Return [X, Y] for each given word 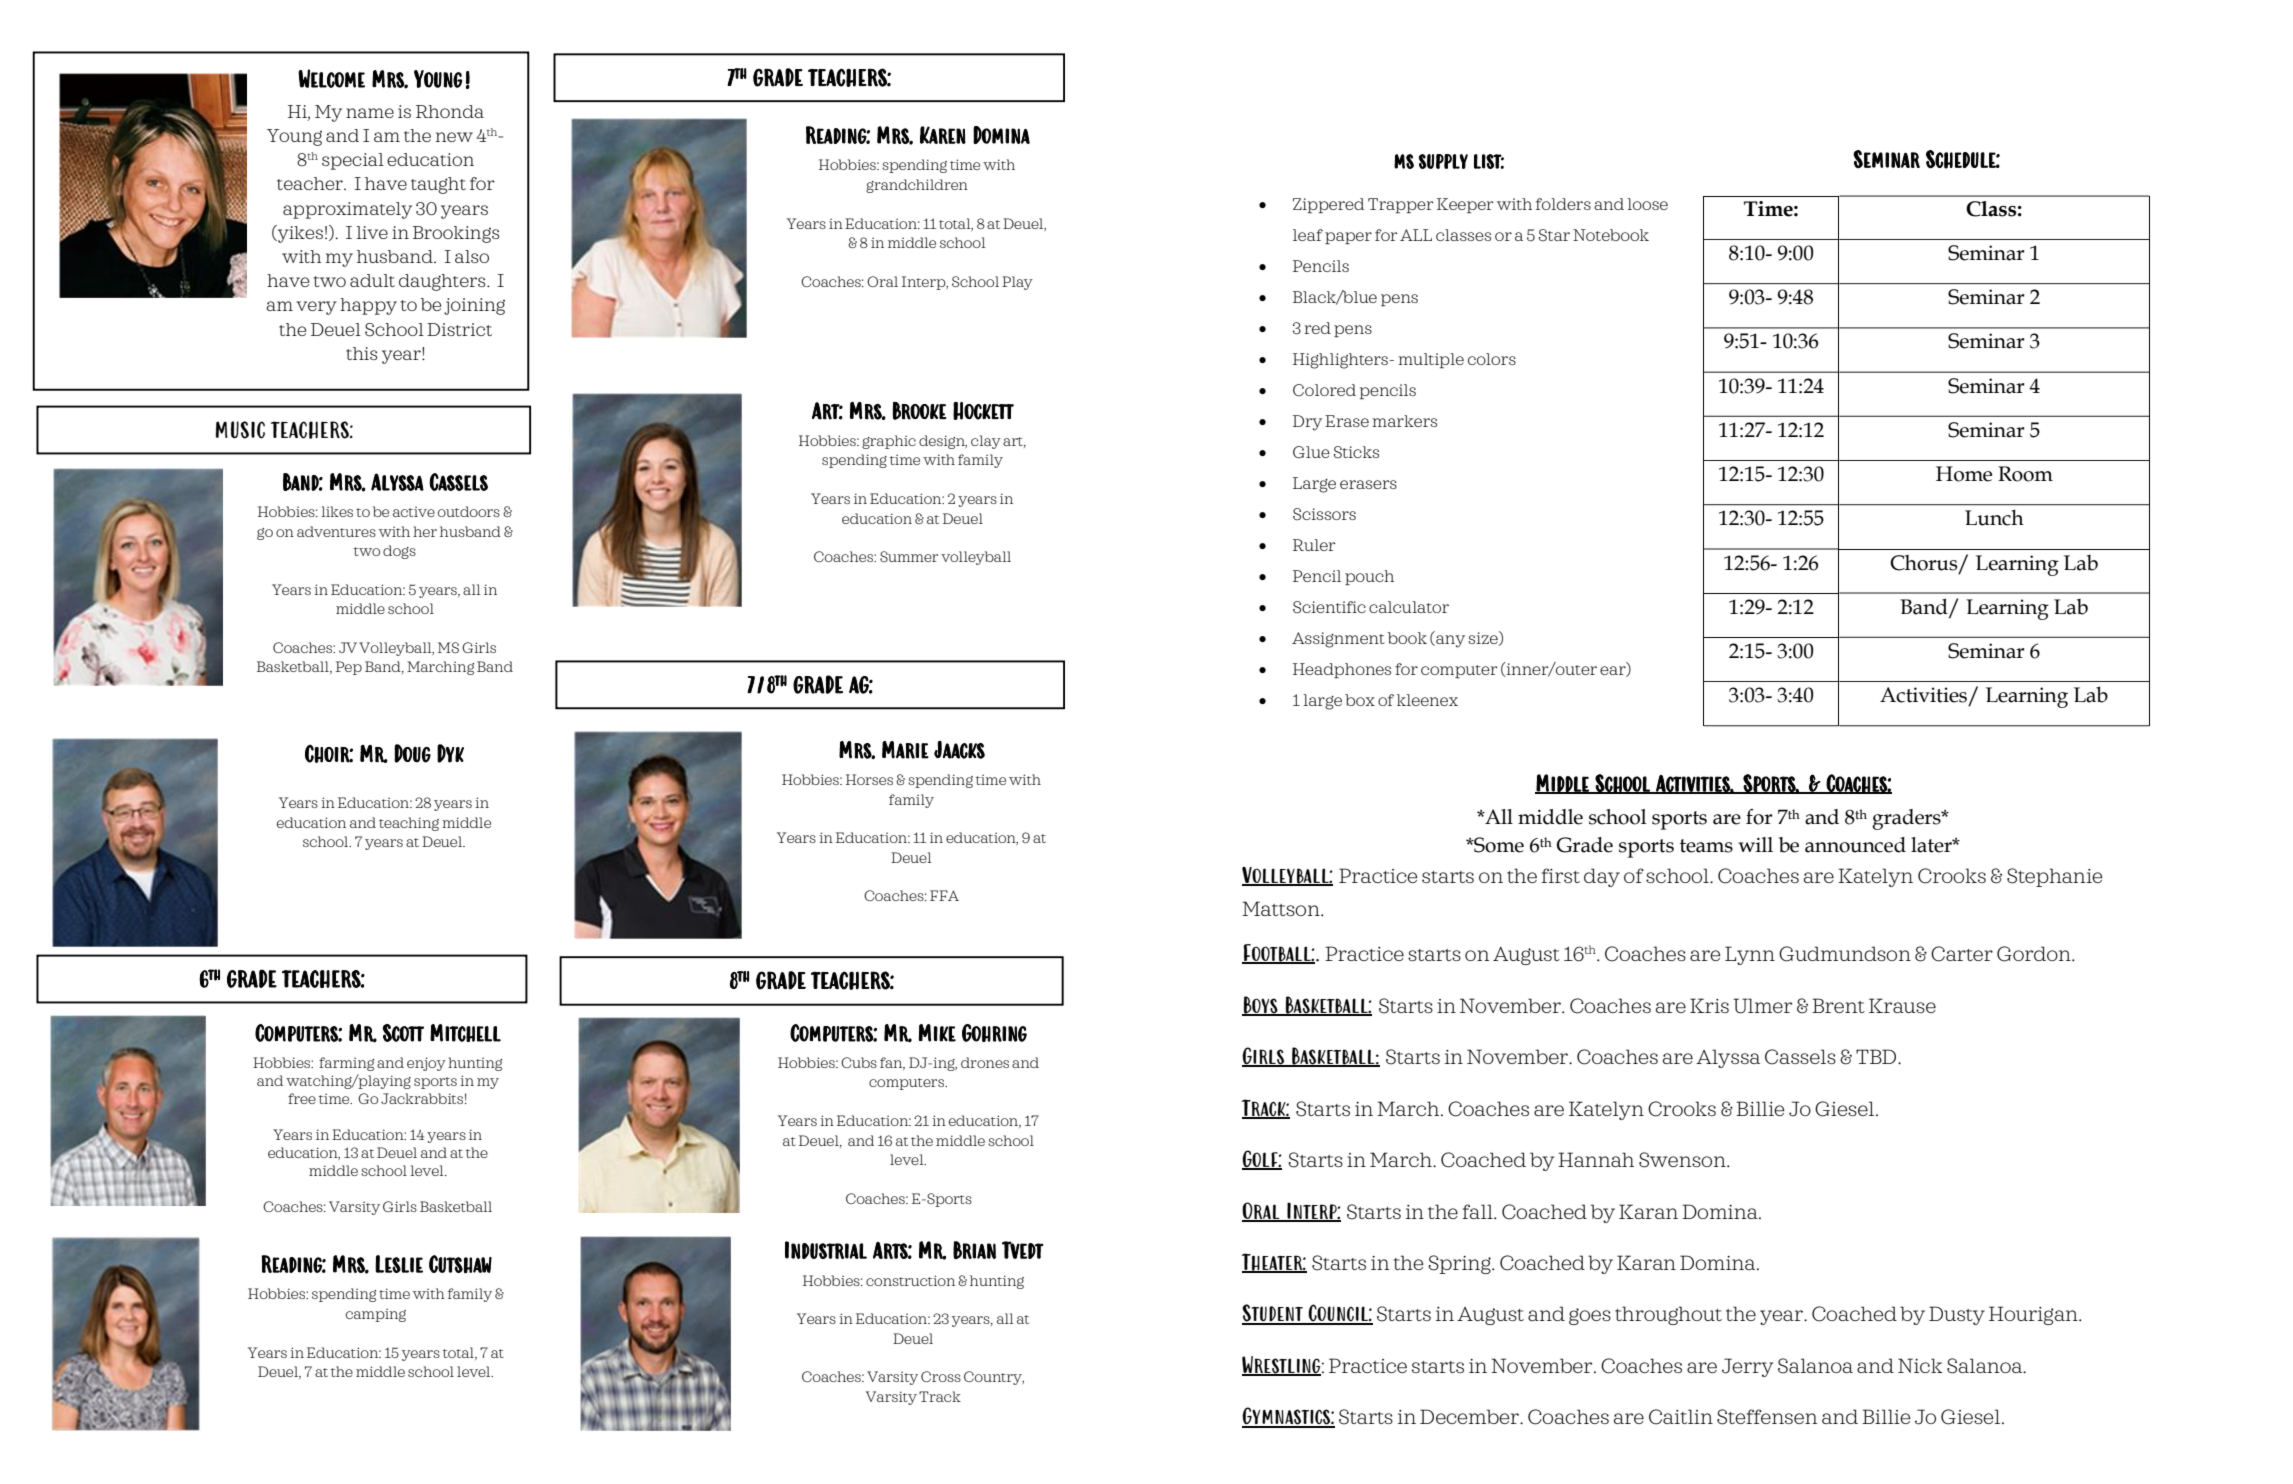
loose [1647, 204]
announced [1855, 845]
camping [376, 1315]
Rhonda [450, 111]
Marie [905, 750]
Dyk [450, 753]
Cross [941, 1376]
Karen [943, 135]
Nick [1920, 1365]
